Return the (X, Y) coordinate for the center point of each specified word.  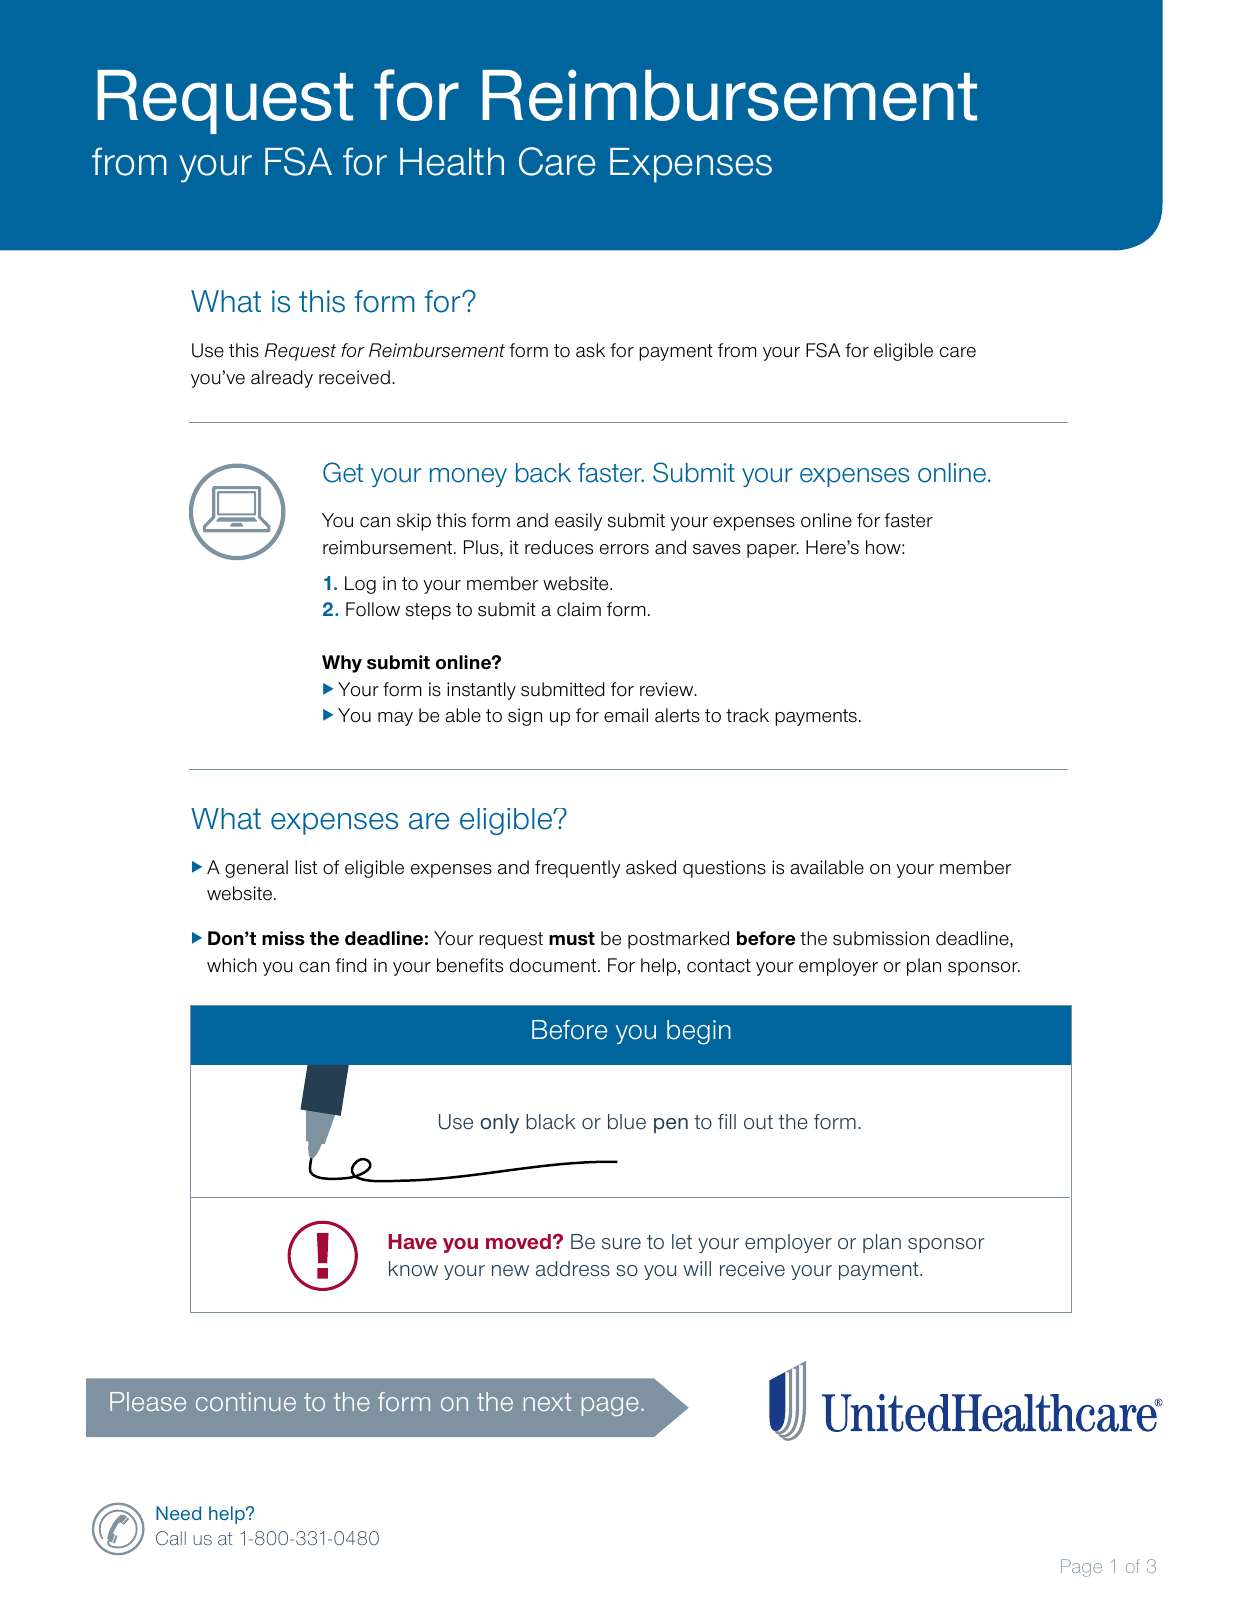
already (282, 379)
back (543, 473)
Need (178, 1513)
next (548, 1402)
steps (428, 611)
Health (452, 162)
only (499, 1124)
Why (342, 664)
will (697, 1268)
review (668, 689)
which (232, 965)
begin (699, 1032)
